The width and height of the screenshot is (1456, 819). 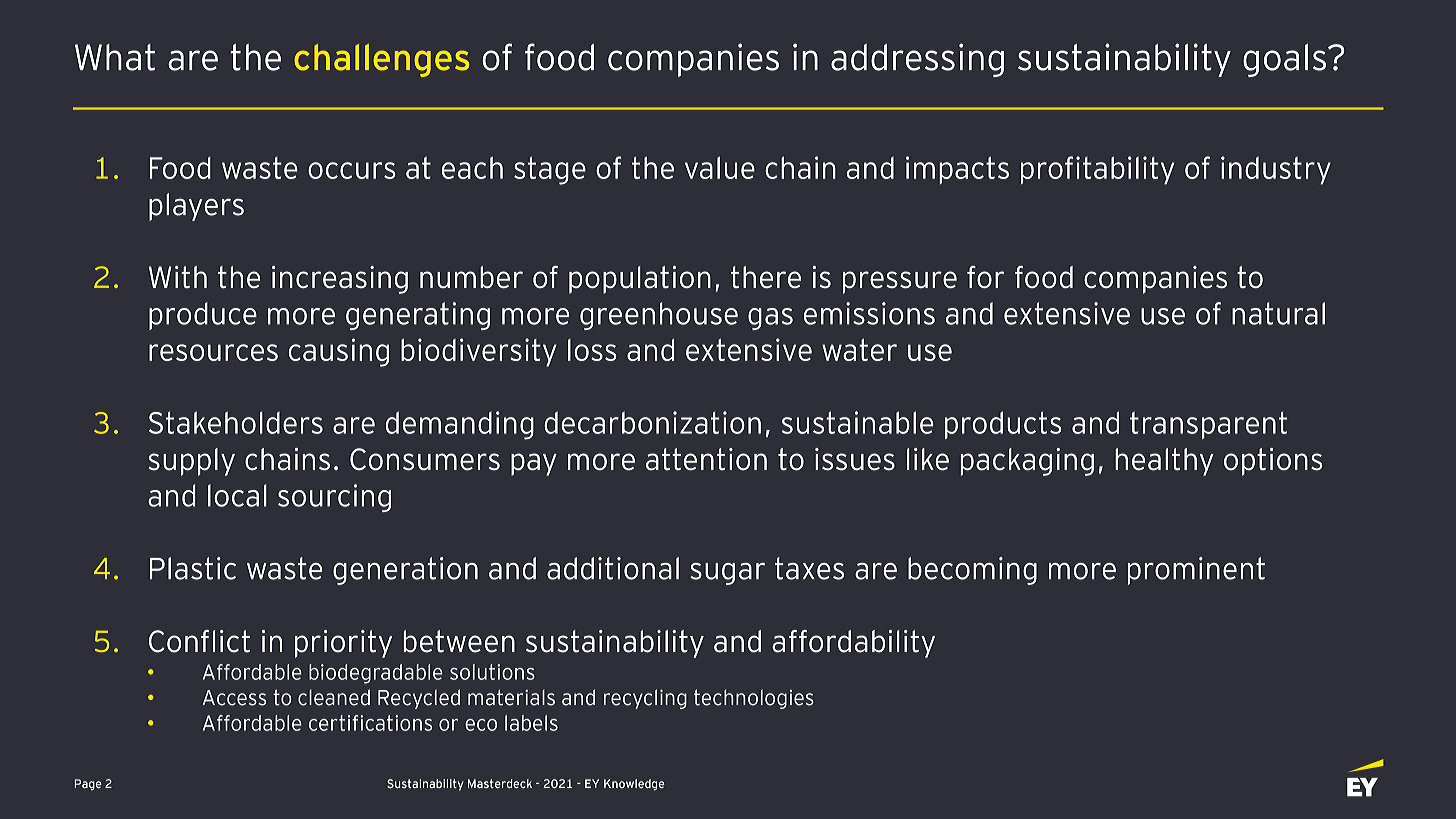 What do you see at coordinates (1284, 60) in the screenshot?
I see `goals` at bounding box center [1284, 60].
